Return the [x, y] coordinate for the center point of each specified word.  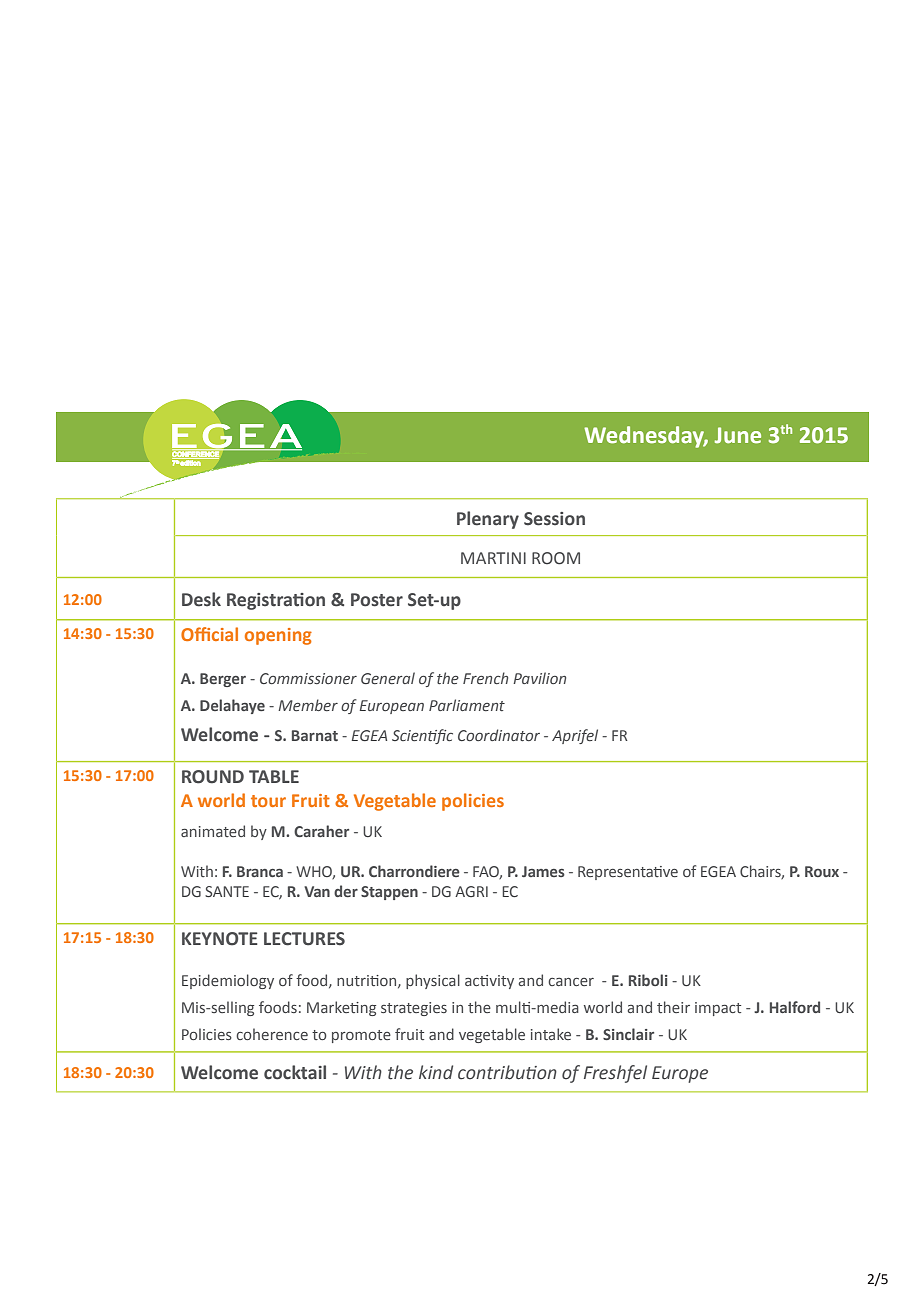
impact [718, 1009]
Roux [822, 871]
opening [278, 636]
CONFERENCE [196, 454]
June [738, 435]
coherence [272, 1034]
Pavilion [539, 678]
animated [213, 831]
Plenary [488, 520]
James [543, 871]
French [485, 678]
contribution [507, 1072]
